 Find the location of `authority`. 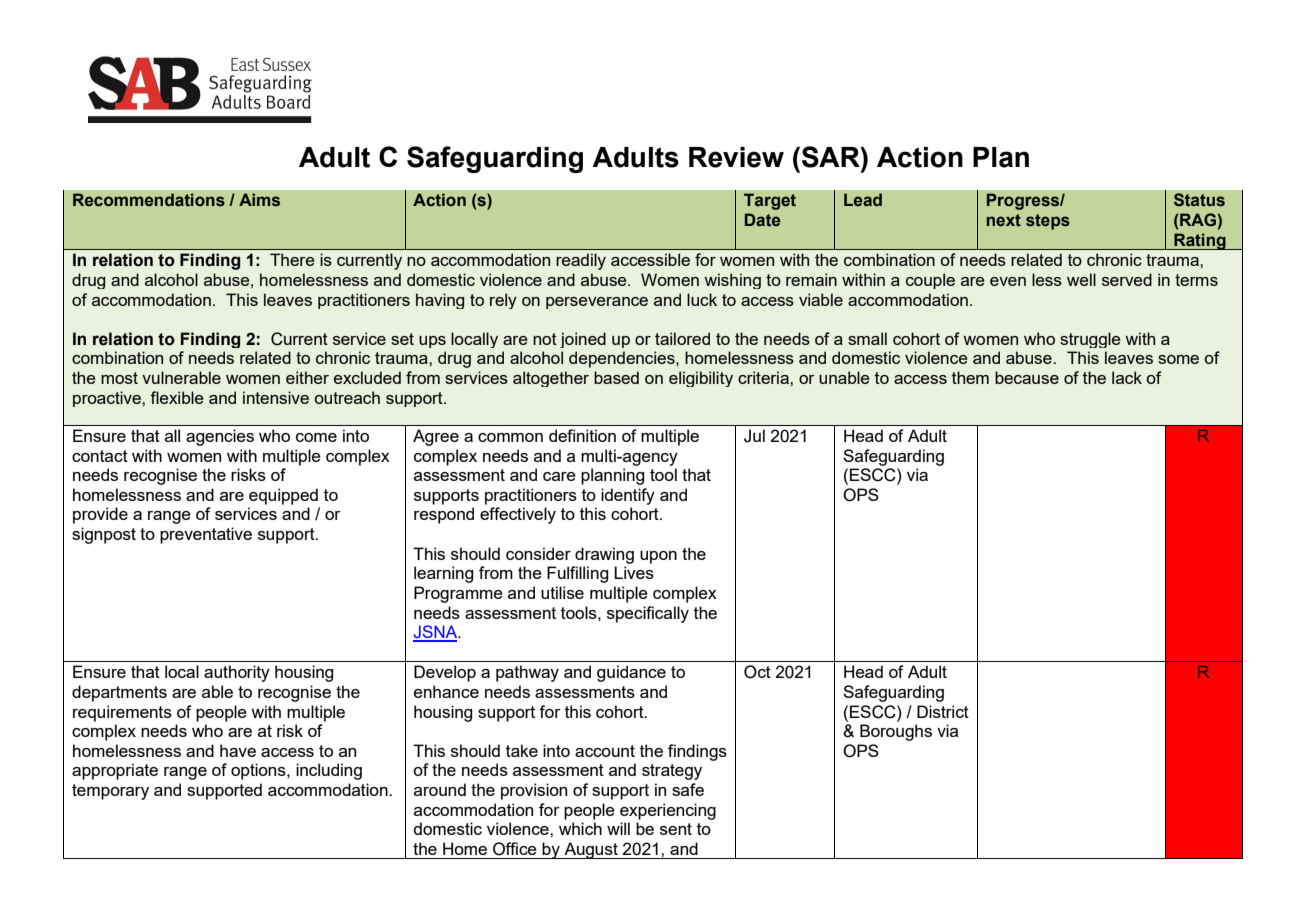

authority is located at coordinates (237, 673).
